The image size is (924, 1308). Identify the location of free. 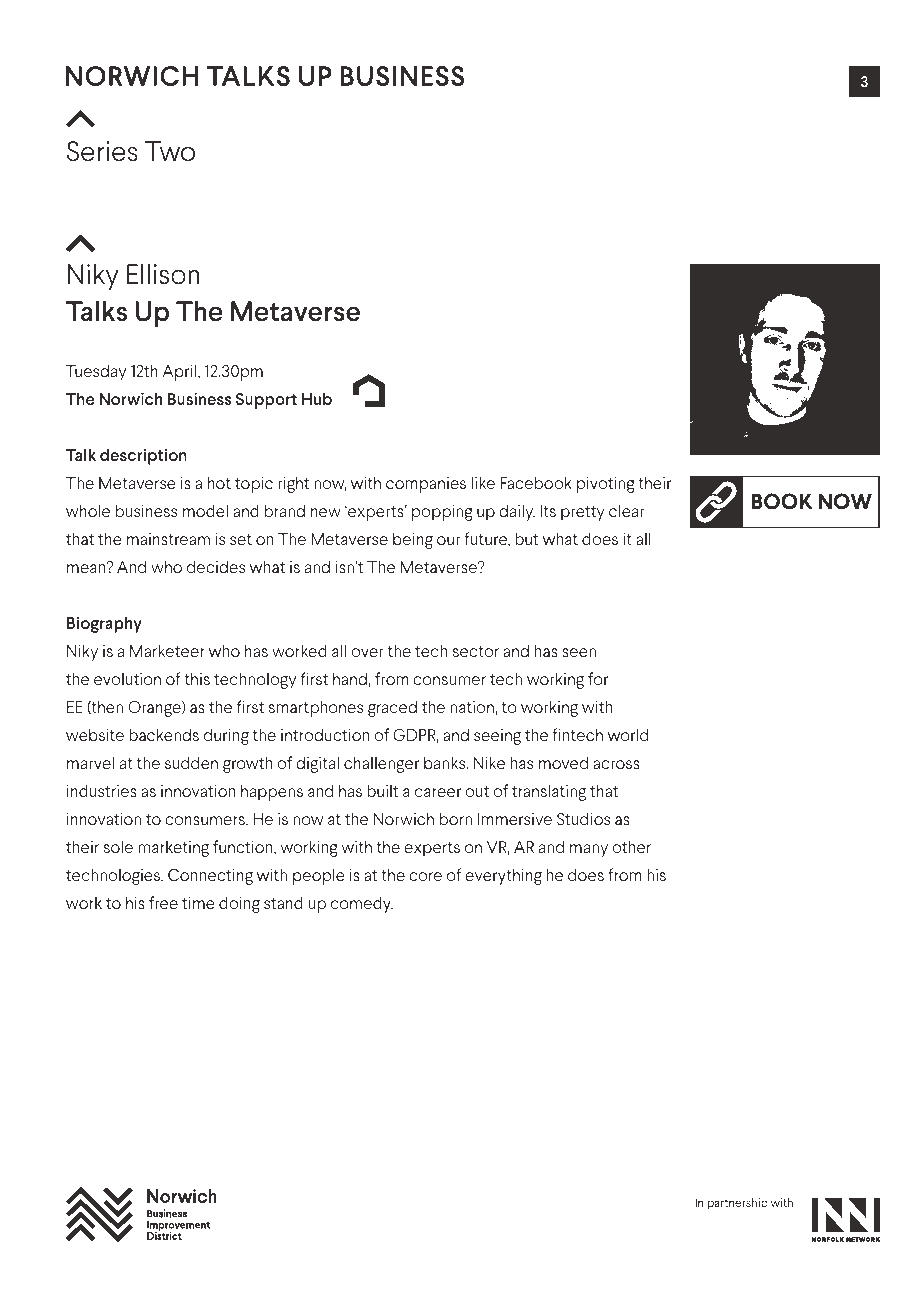
(163, 902).
